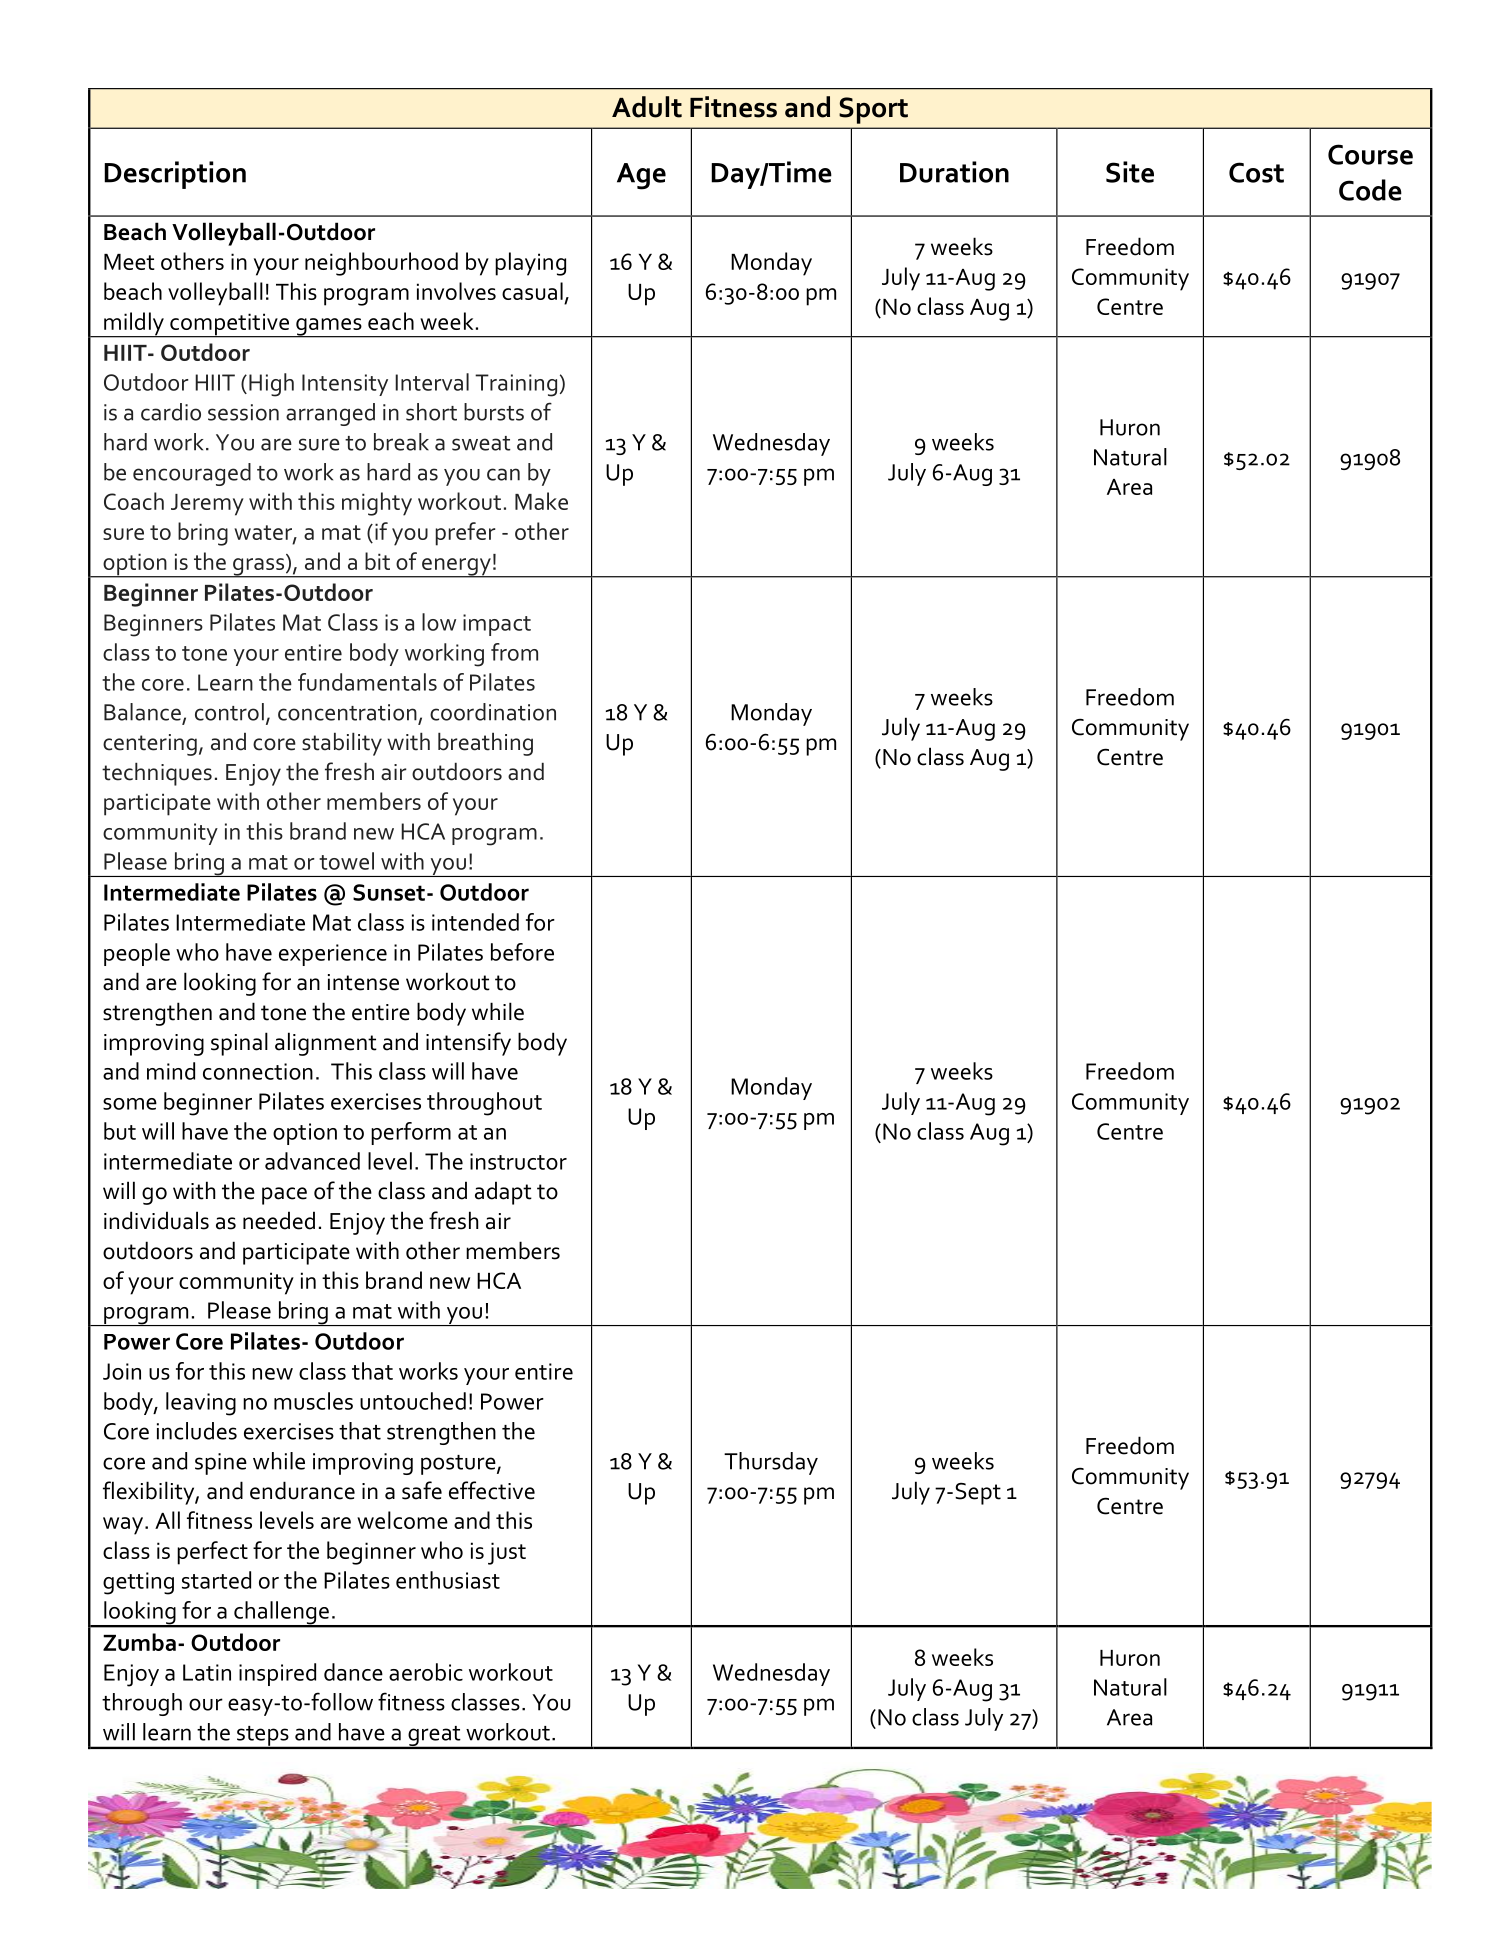  I want to click on from, so click(514, 652).
